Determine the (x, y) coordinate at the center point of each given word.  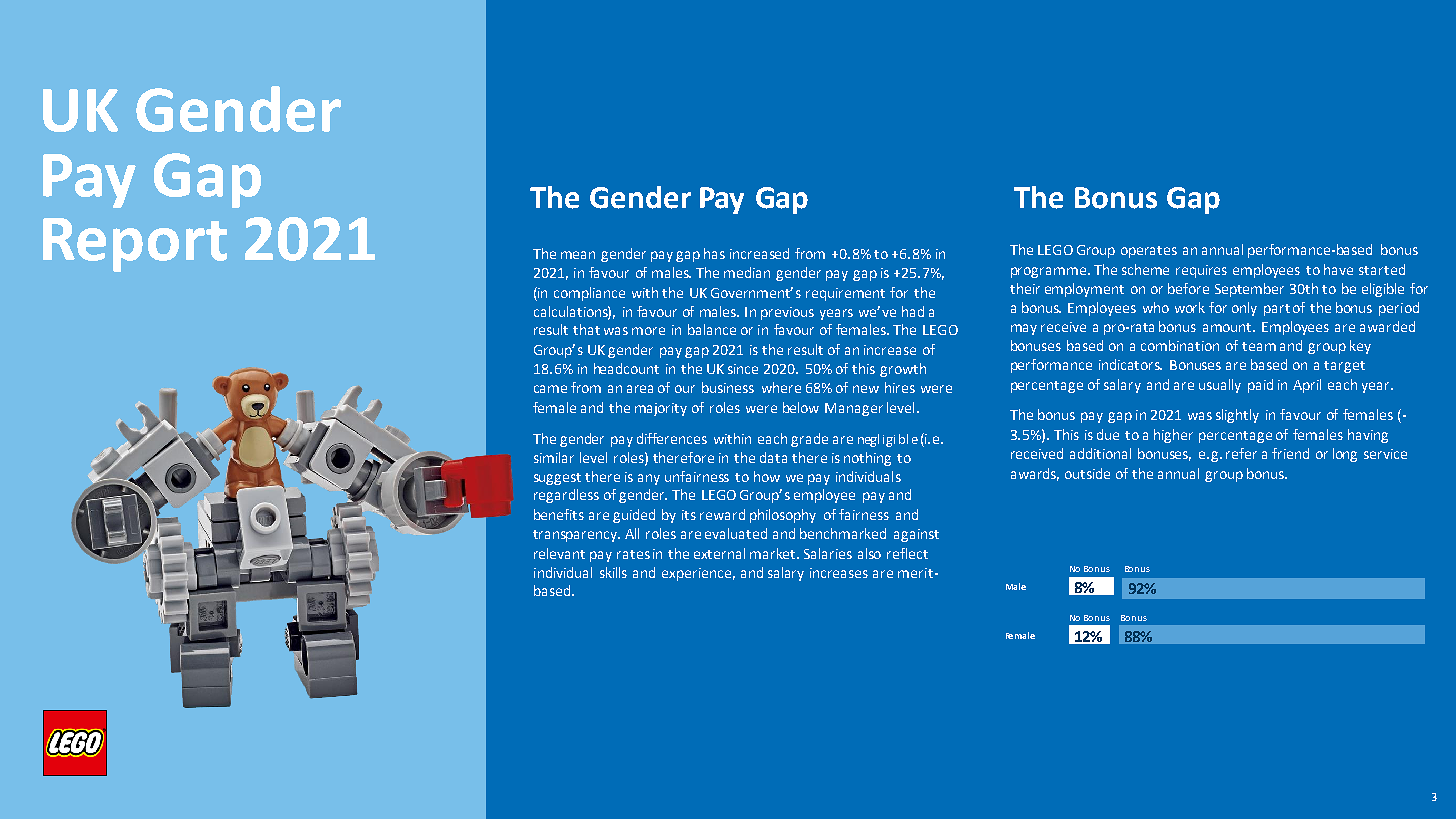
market (774, 553)
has (714, 253)
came (550, 389)
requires (1201, 271)
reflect (907, 553)
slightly (1237, 416)
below (801, 407)
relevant (559, 553)
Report (135, 245)
